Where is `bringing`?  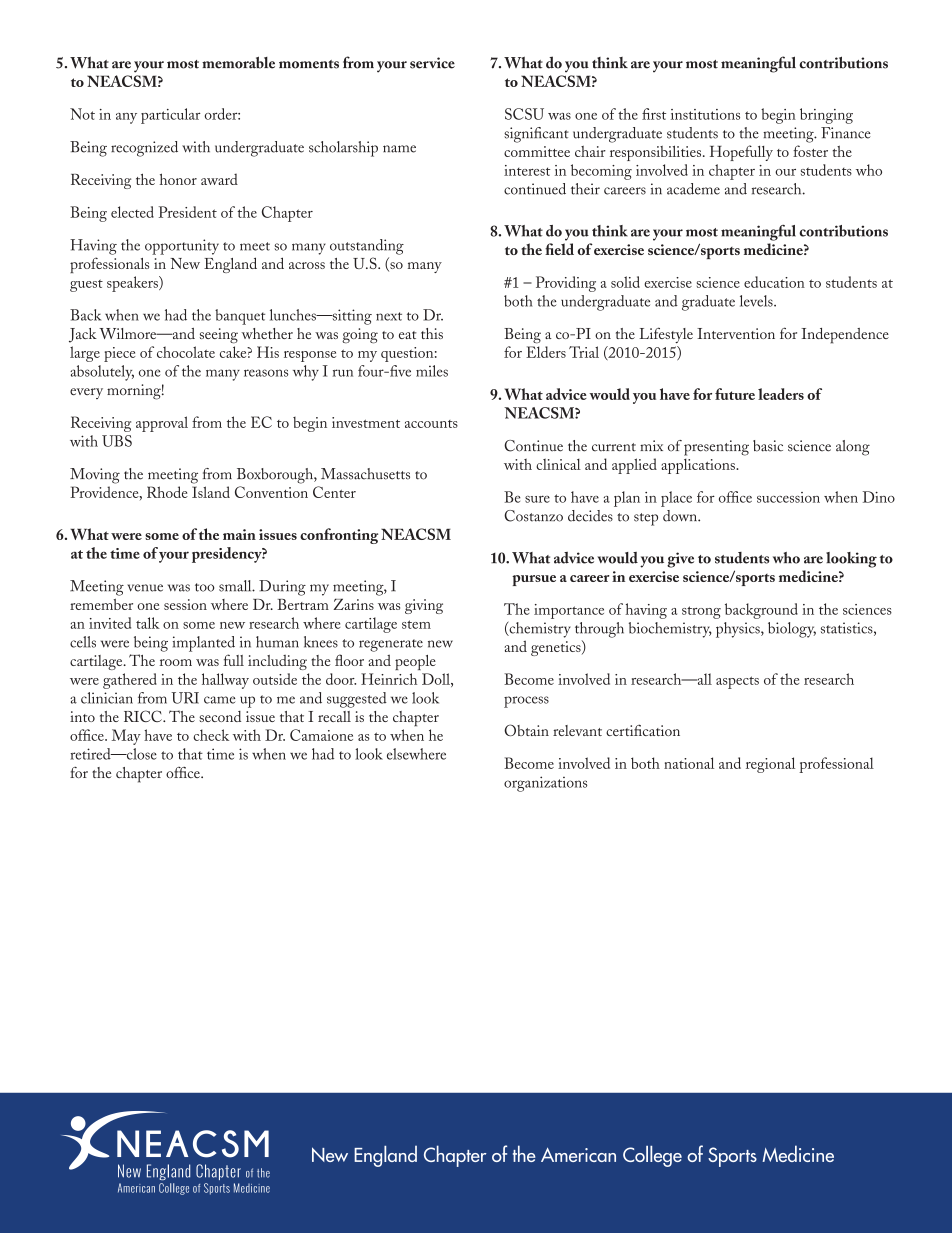 bringing is located at coordinates (826, 116).
